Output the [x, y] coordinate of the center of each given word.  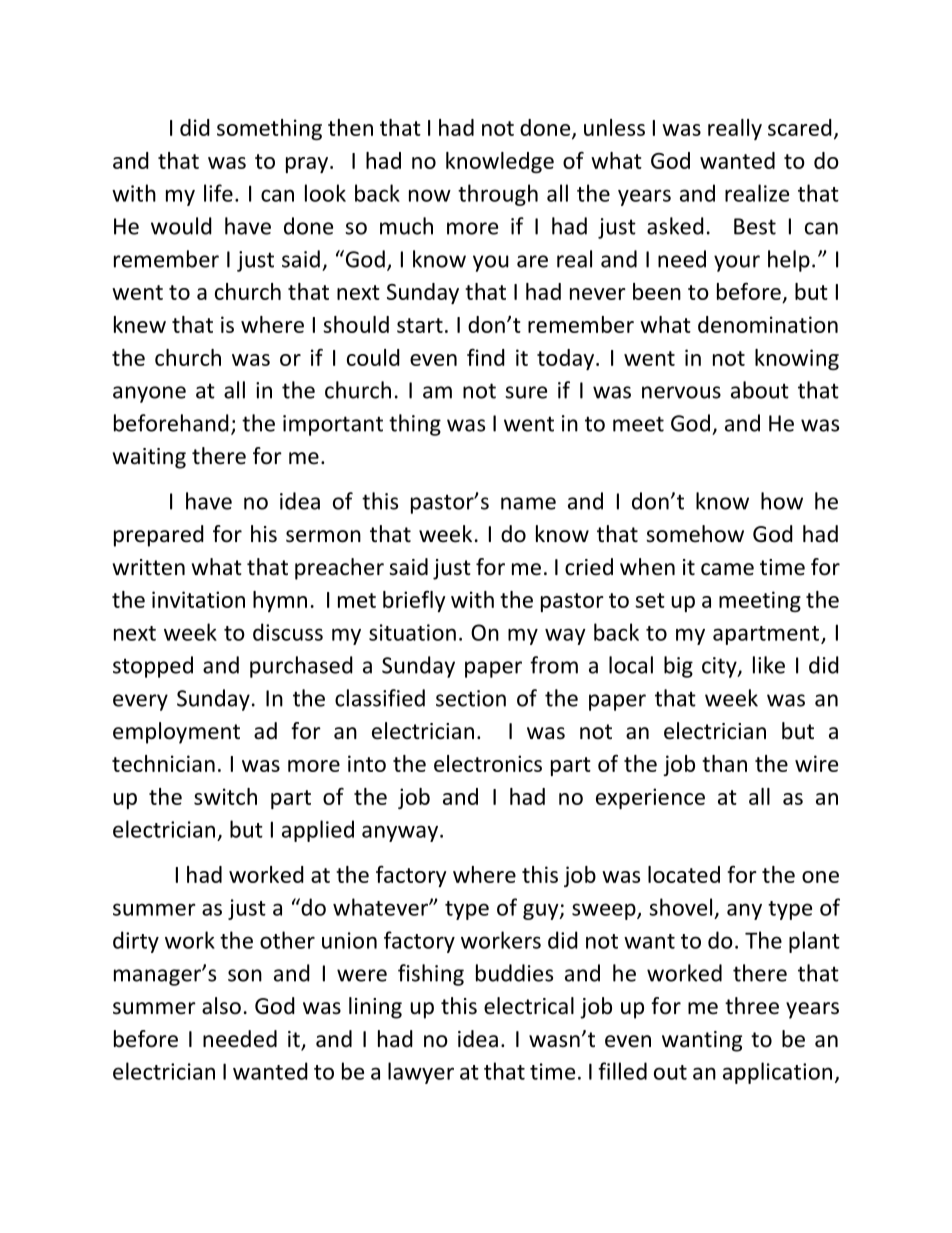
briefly [414, 601]
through [498, 195]
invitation [198, 599]
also [221, 1006]
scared [800, 127]
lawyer [421, 1073]
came [727, 569]
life [218, 193]
